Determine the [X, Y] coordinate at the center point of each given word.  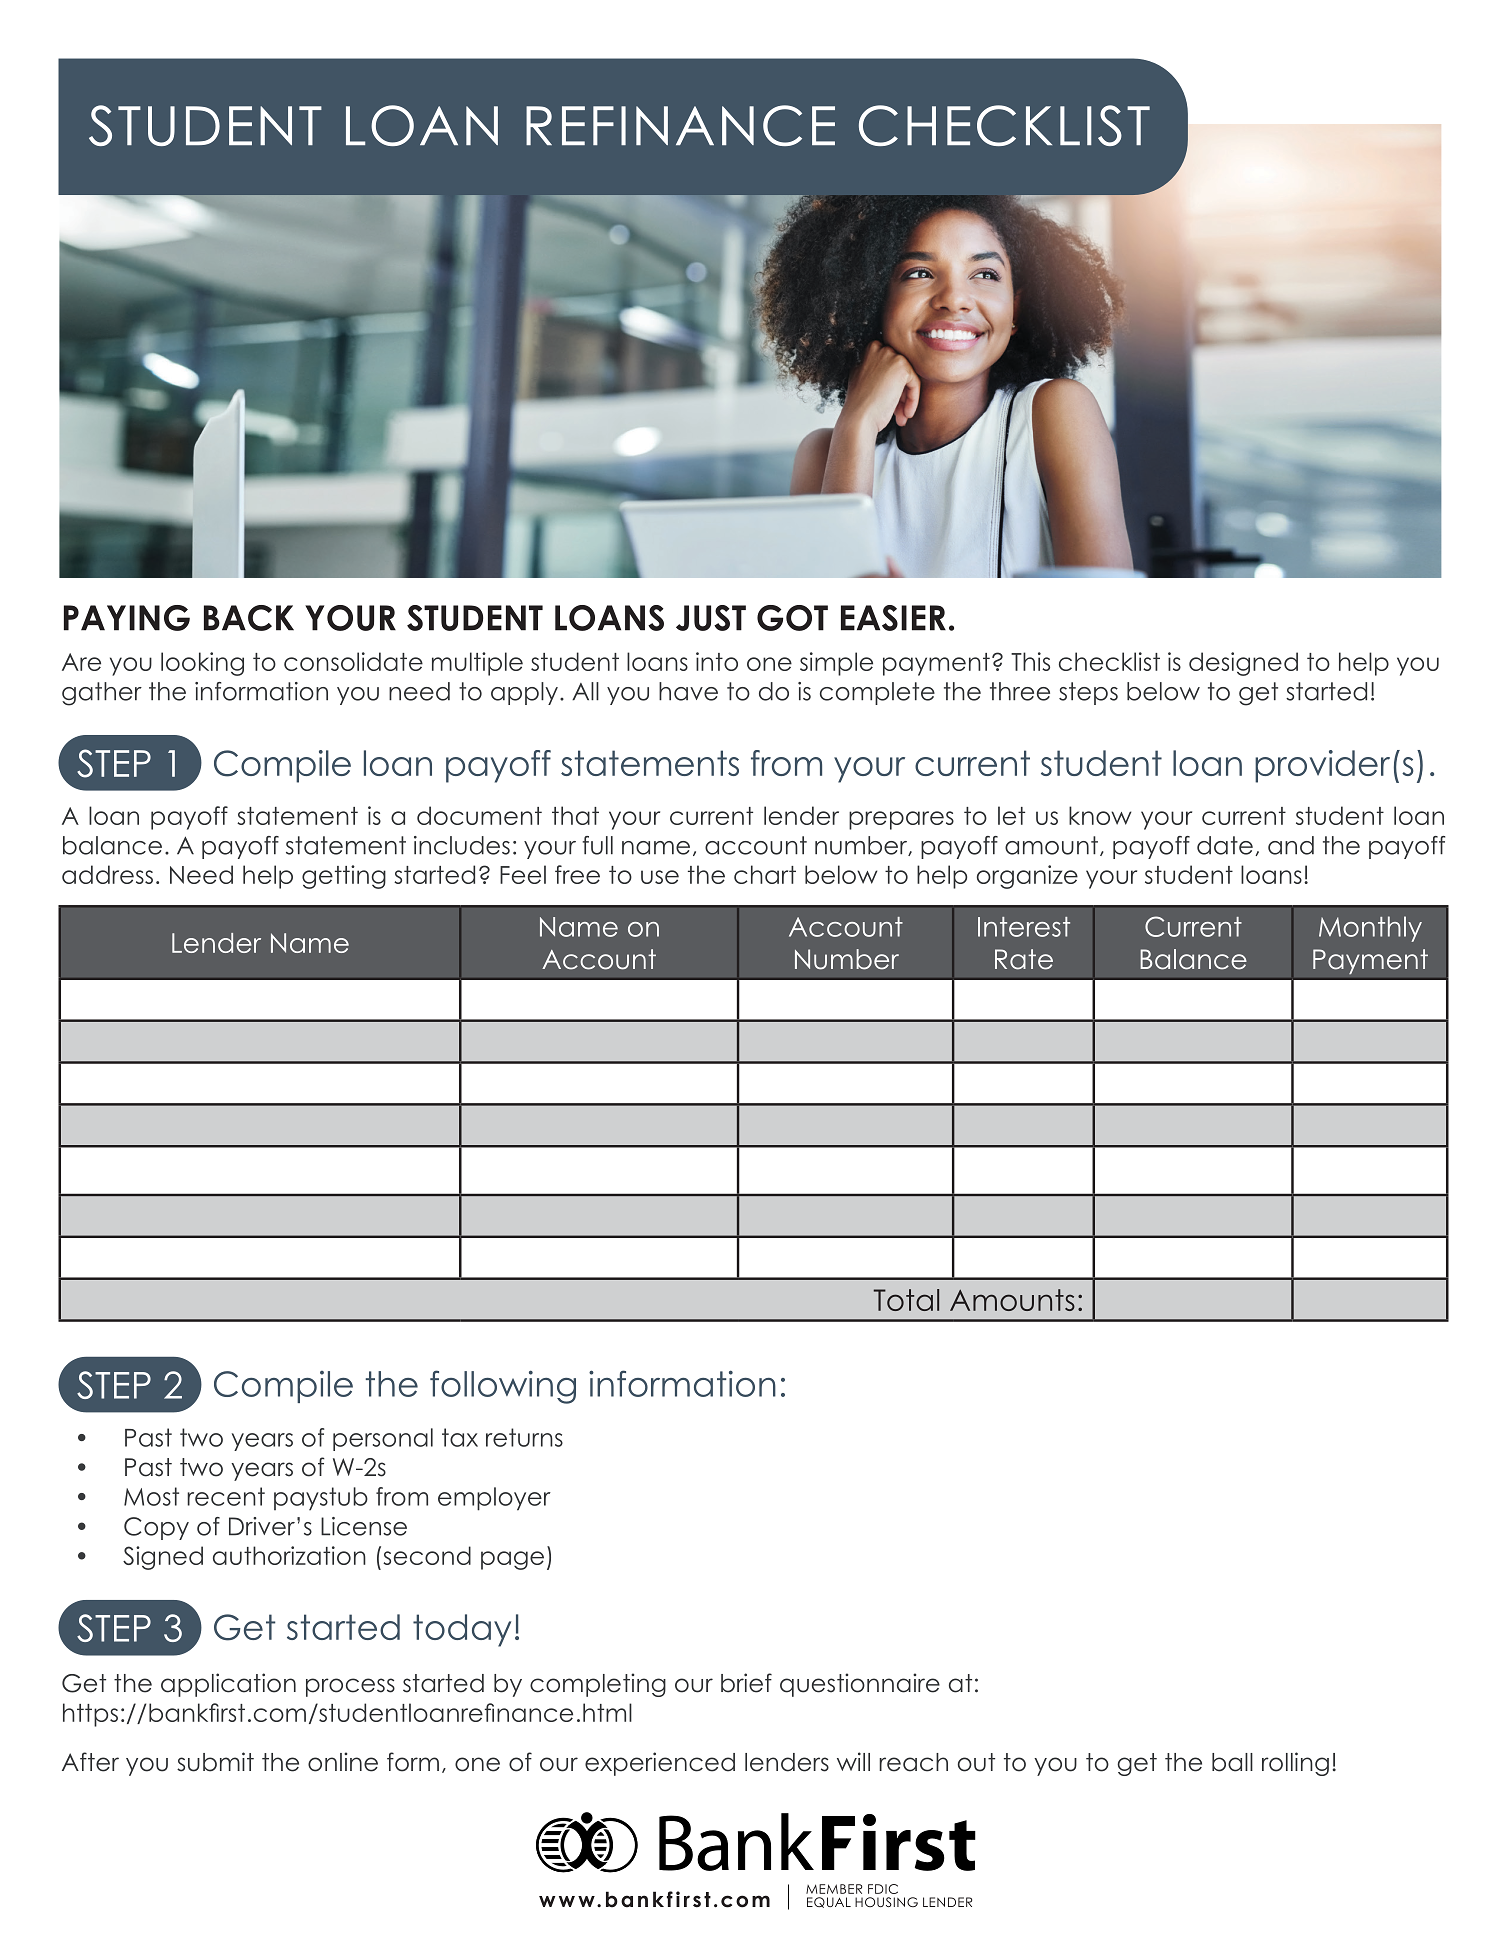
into [717, 661]
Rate [1024, 959]
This [1030, 661]
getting [344, 877]
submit [215, 1762]
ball [1232, 1762]
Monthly [1370, 929]
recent [226, 1496]
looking [202, 664]
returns [524, 1437]
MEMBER [834, 1889]
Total [906, 1300]
